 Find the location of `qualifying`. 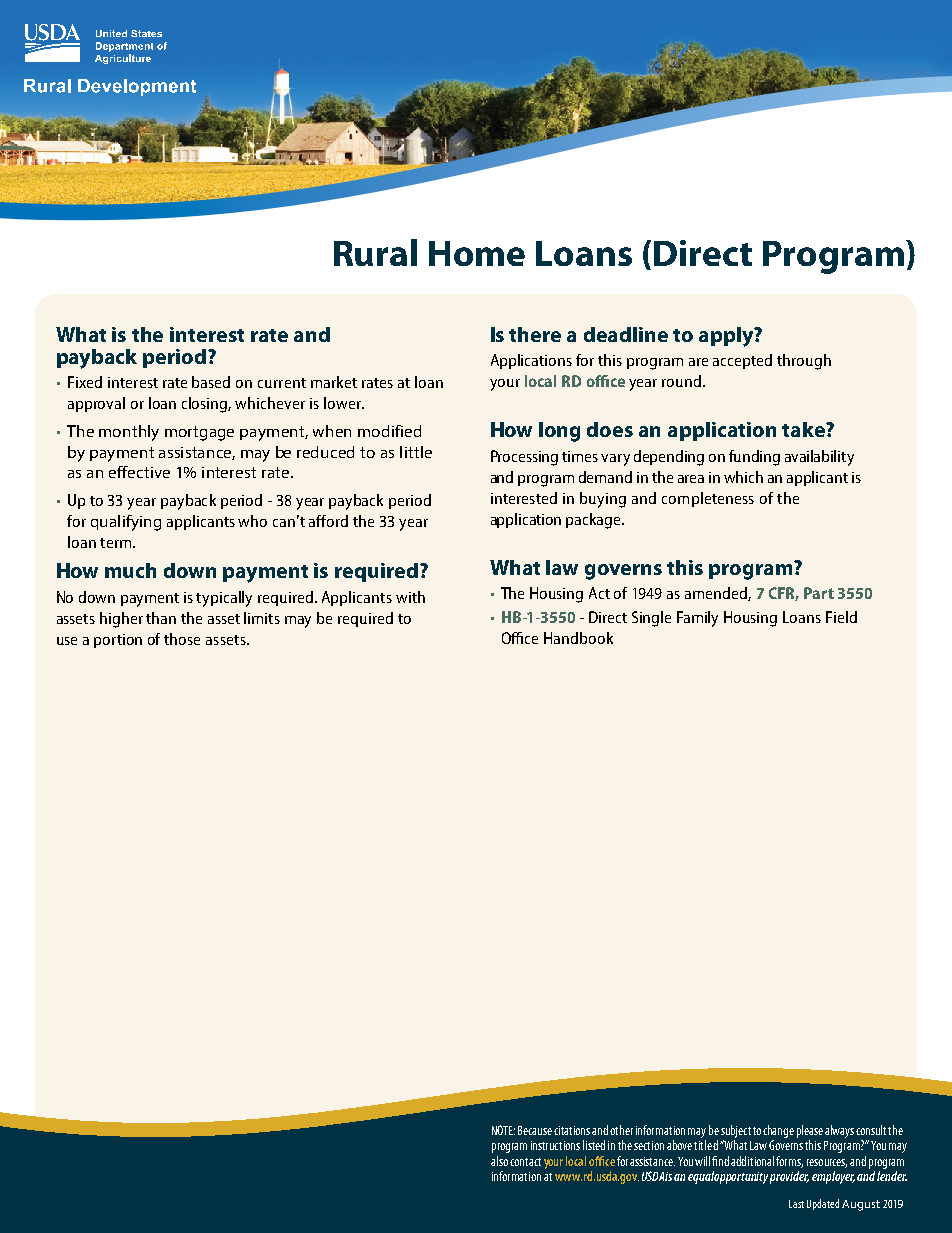

qualifying is located at coordinates (126, 523).
